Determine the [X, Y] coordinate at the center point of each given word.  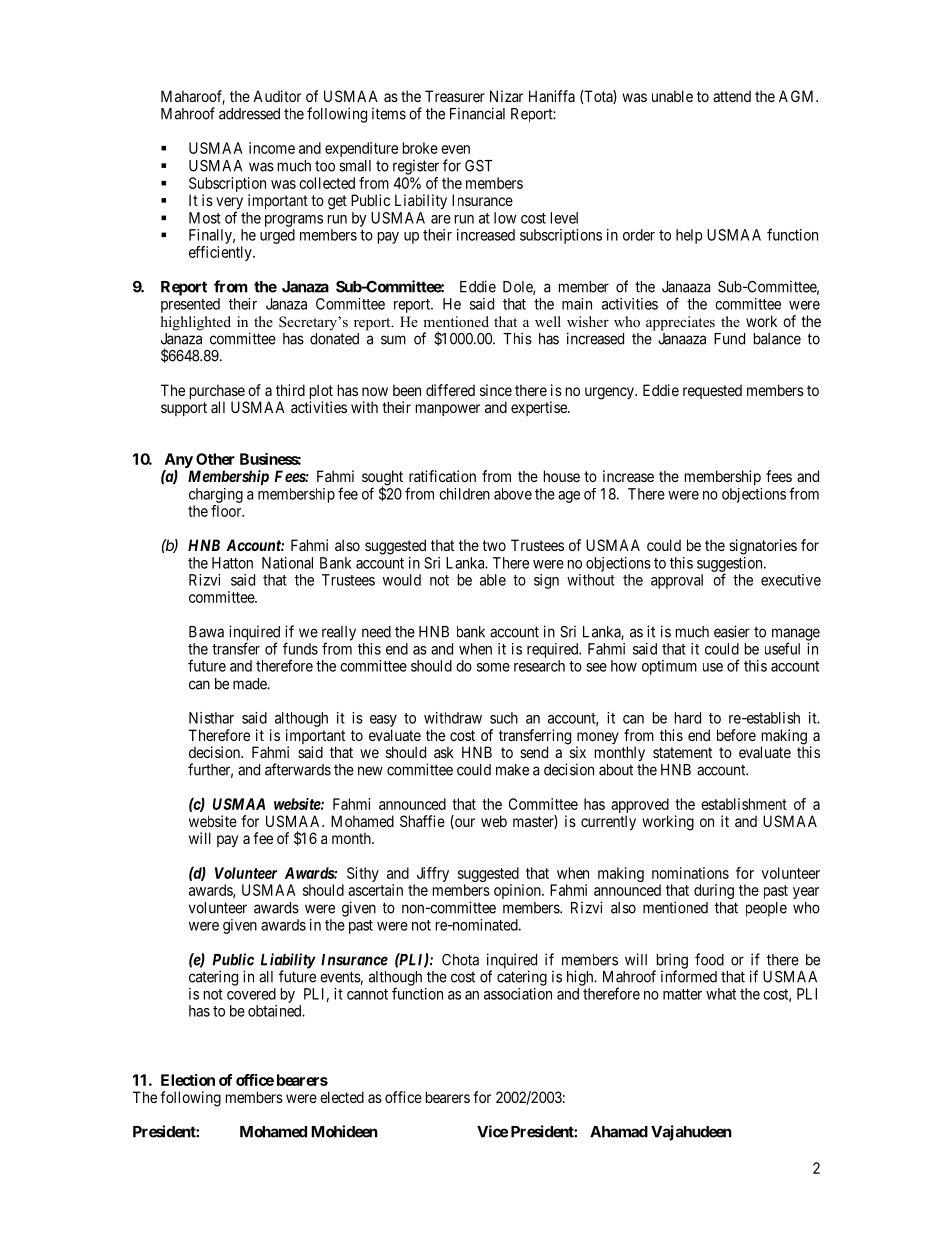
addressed [249, 114]
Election [188, 1080]
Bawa [206, 632]
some [493, 667]
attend [732, 96]
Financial [477, 113]
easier [732, 631]
